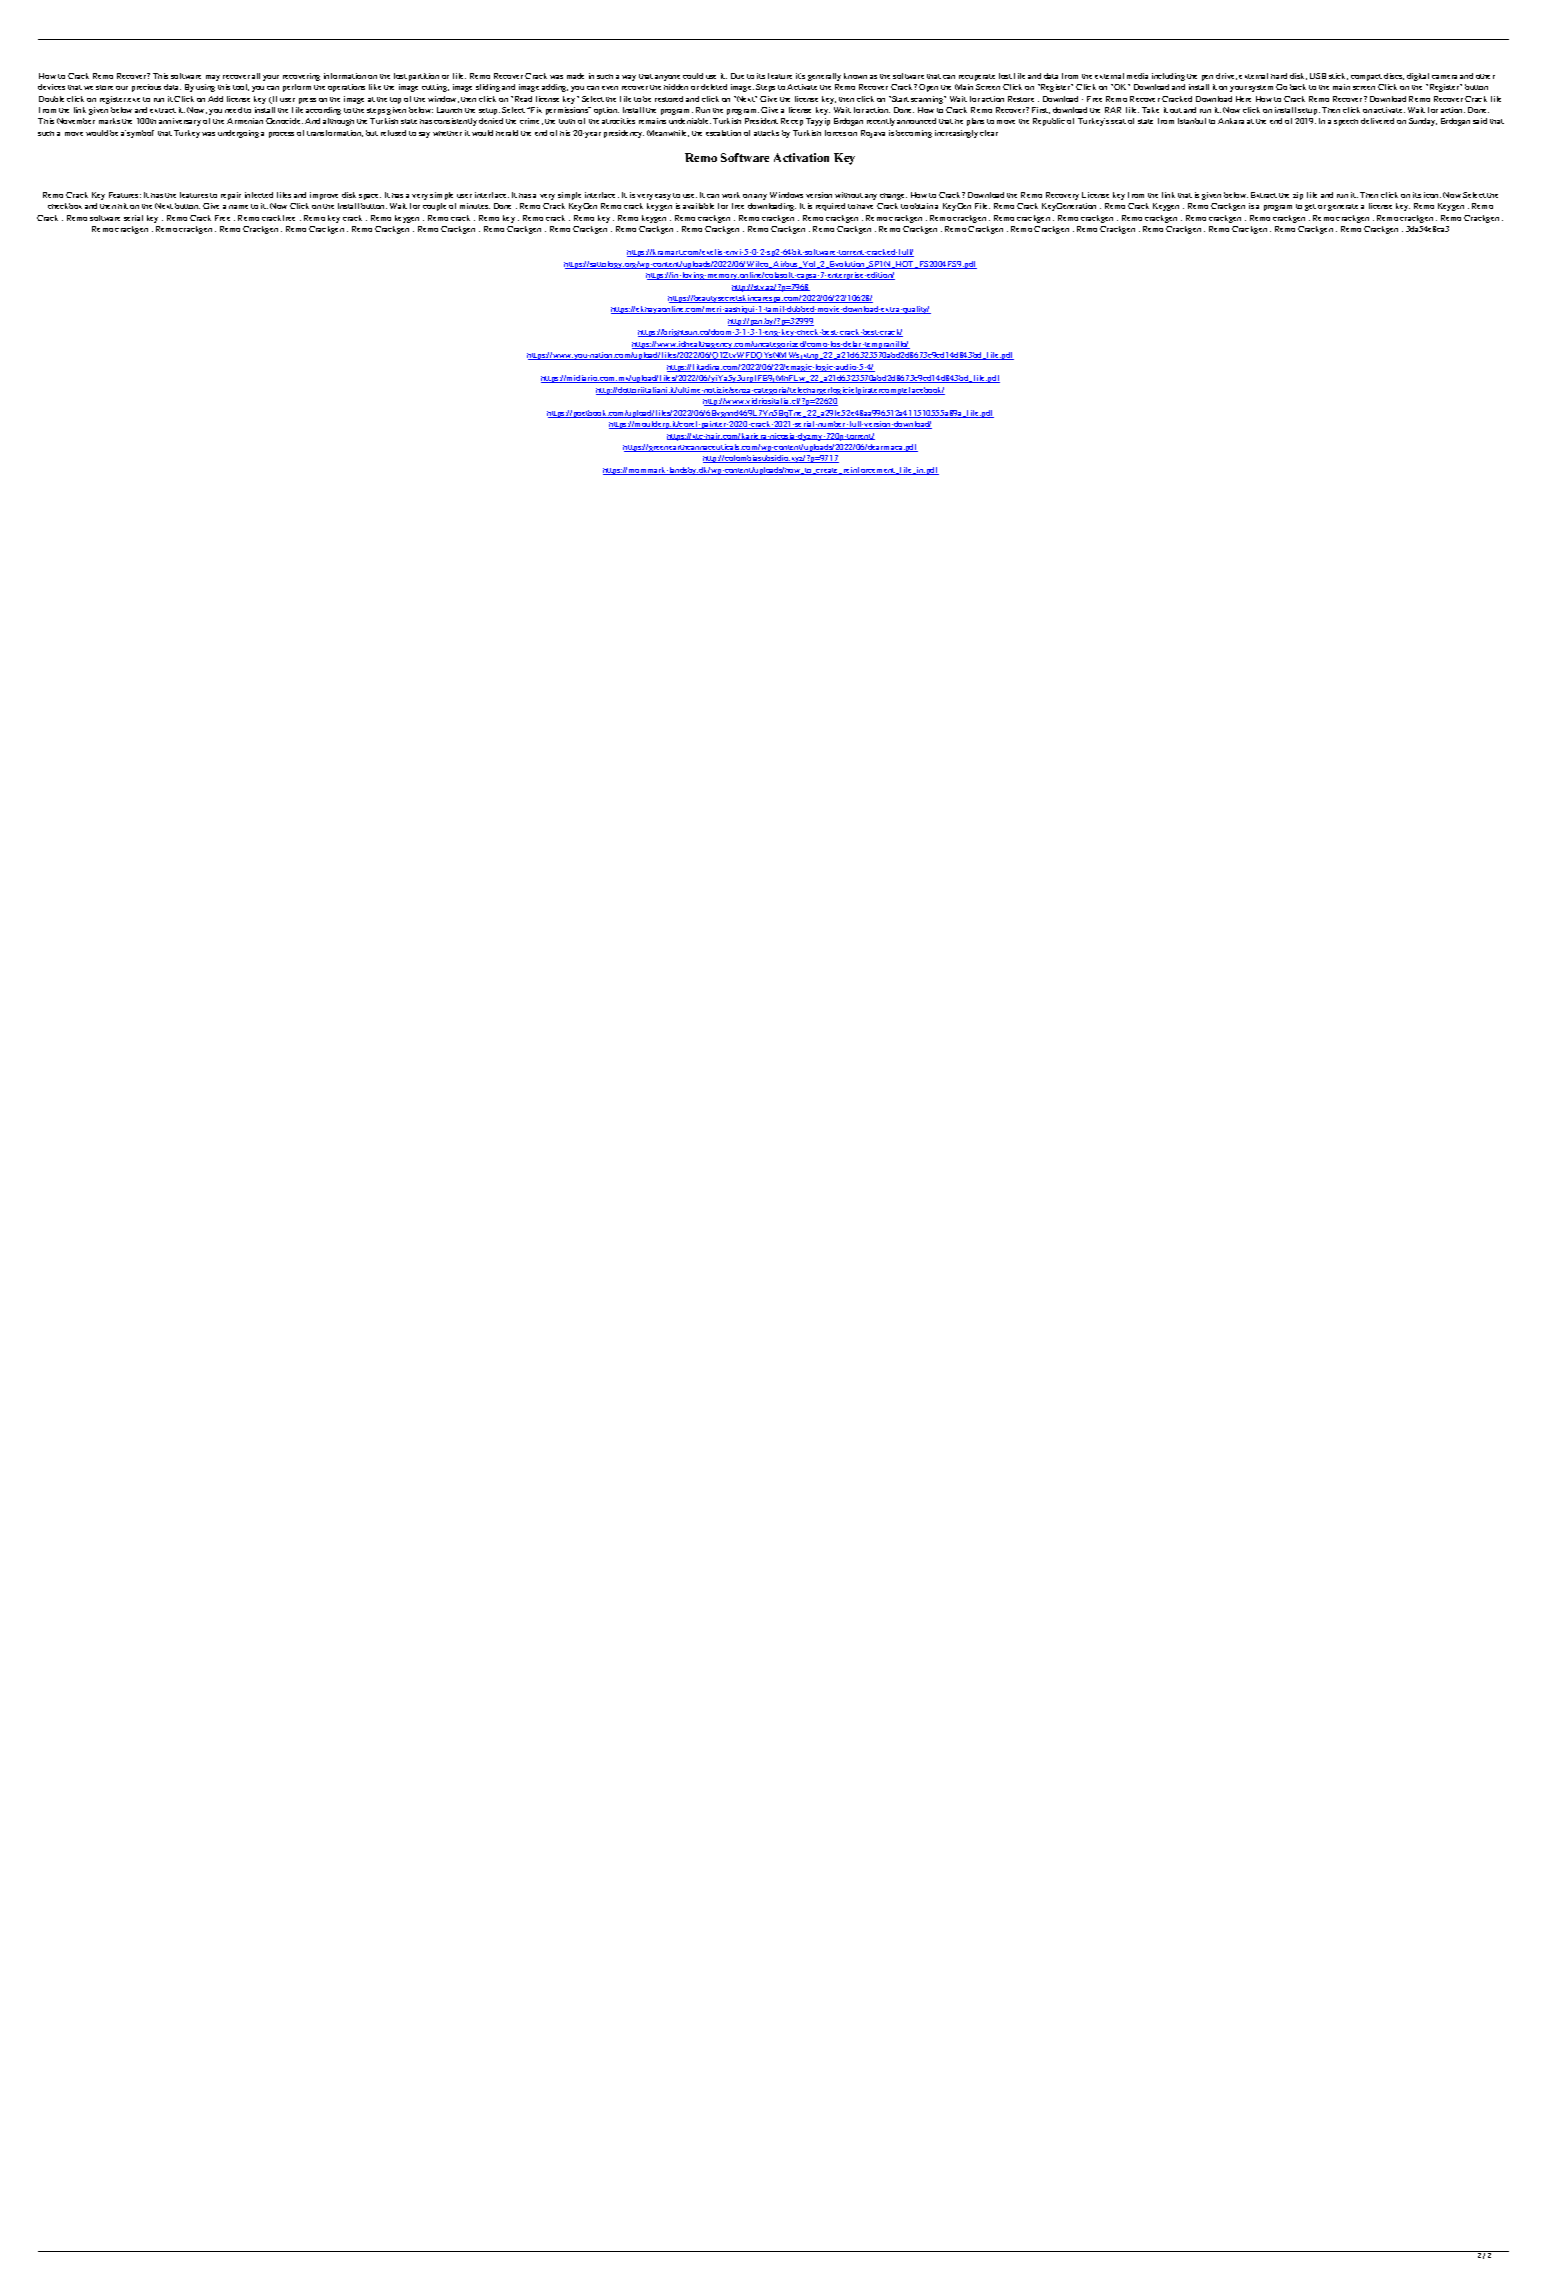  Describe the element at coordinates (801, 157) in the page. I see `Activation` at that location.
